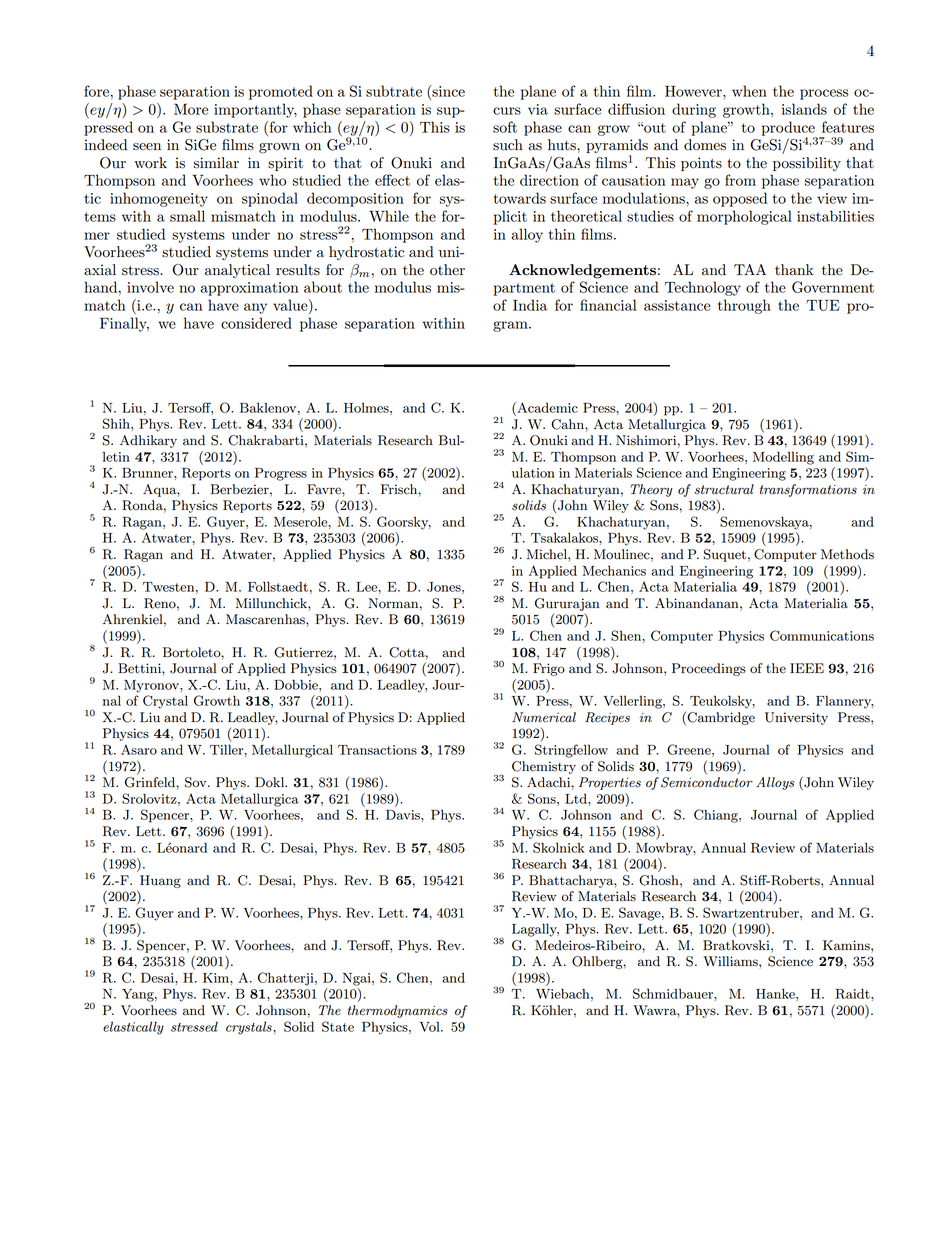 This image has height=1233, width=952. I want to click on soft, so click(505, 127).
